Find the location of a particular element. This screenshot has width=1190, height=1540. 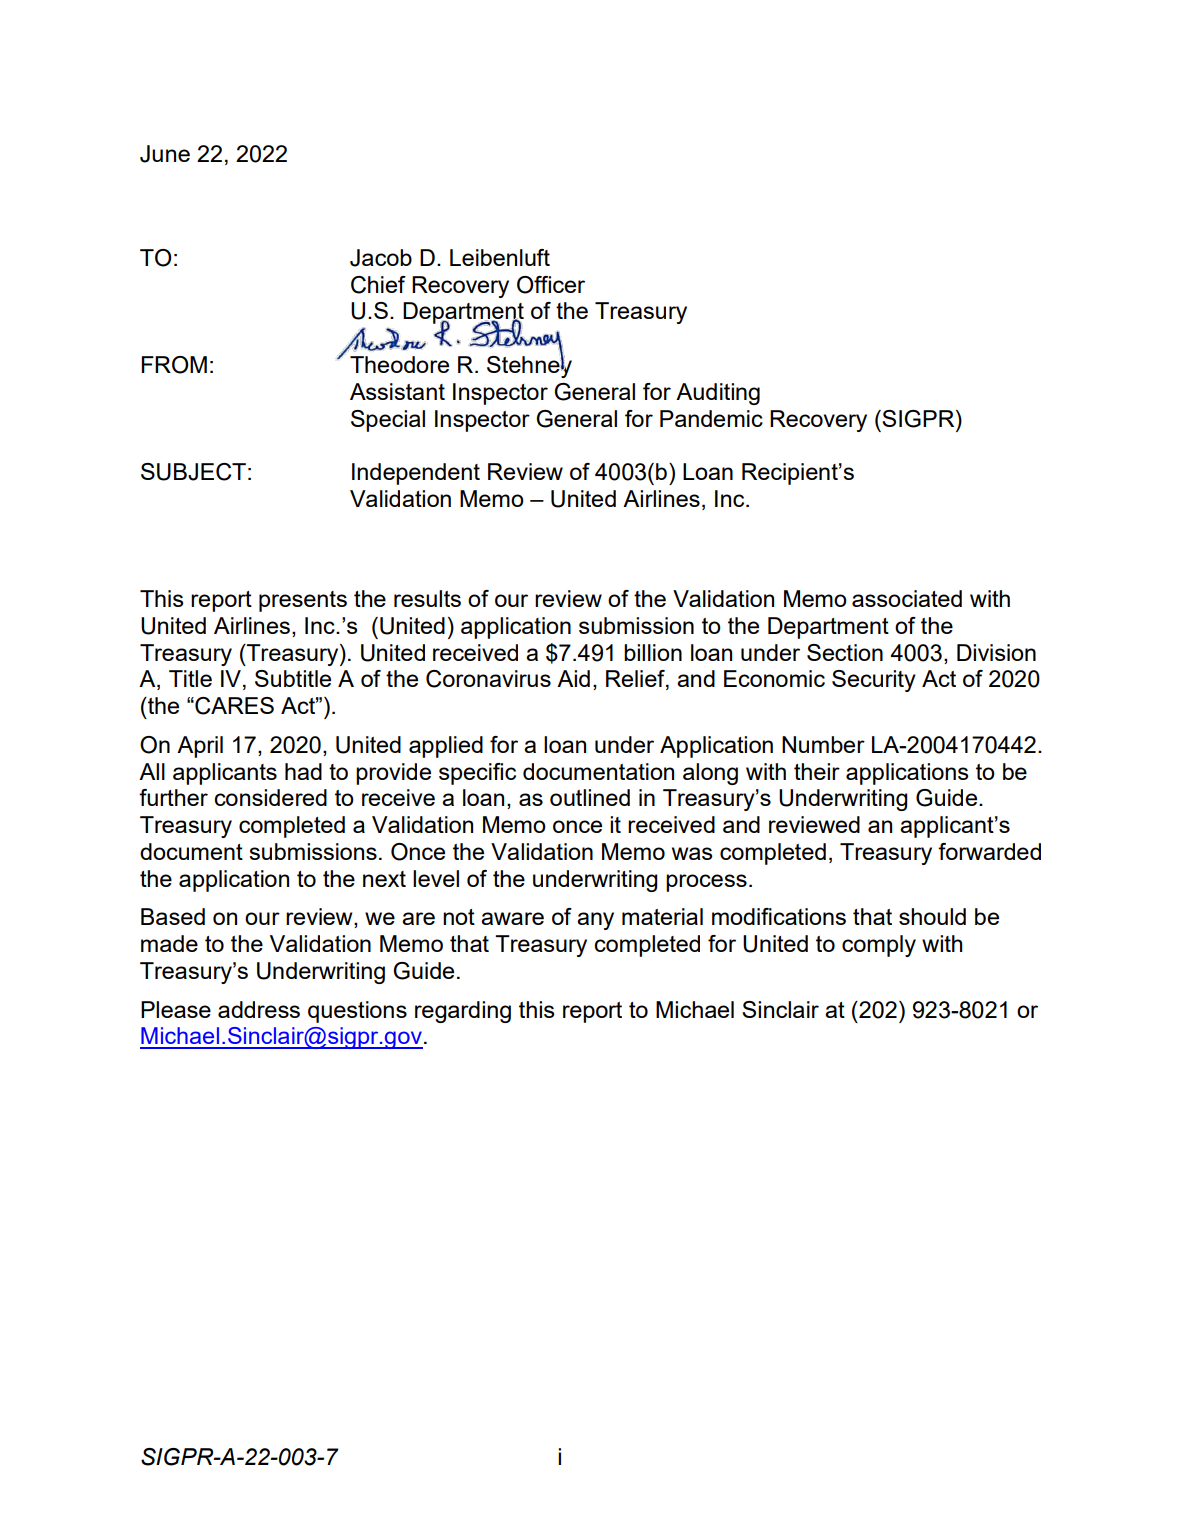

Pandemic is located at coordinates (711, 418).
